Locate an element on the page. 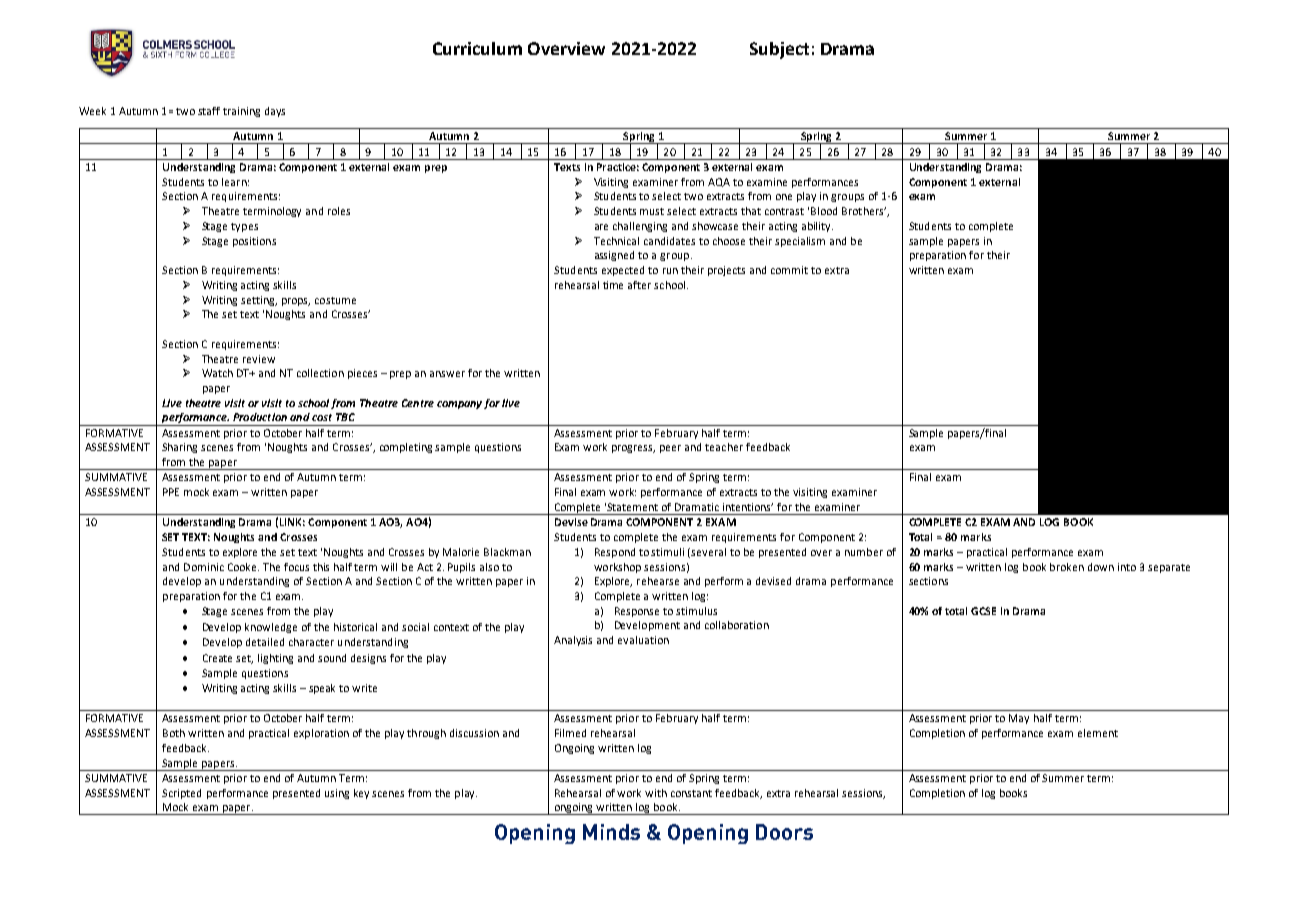 The width and height of the page is (1308, 924). peer is located at coordinates (670, 449).
